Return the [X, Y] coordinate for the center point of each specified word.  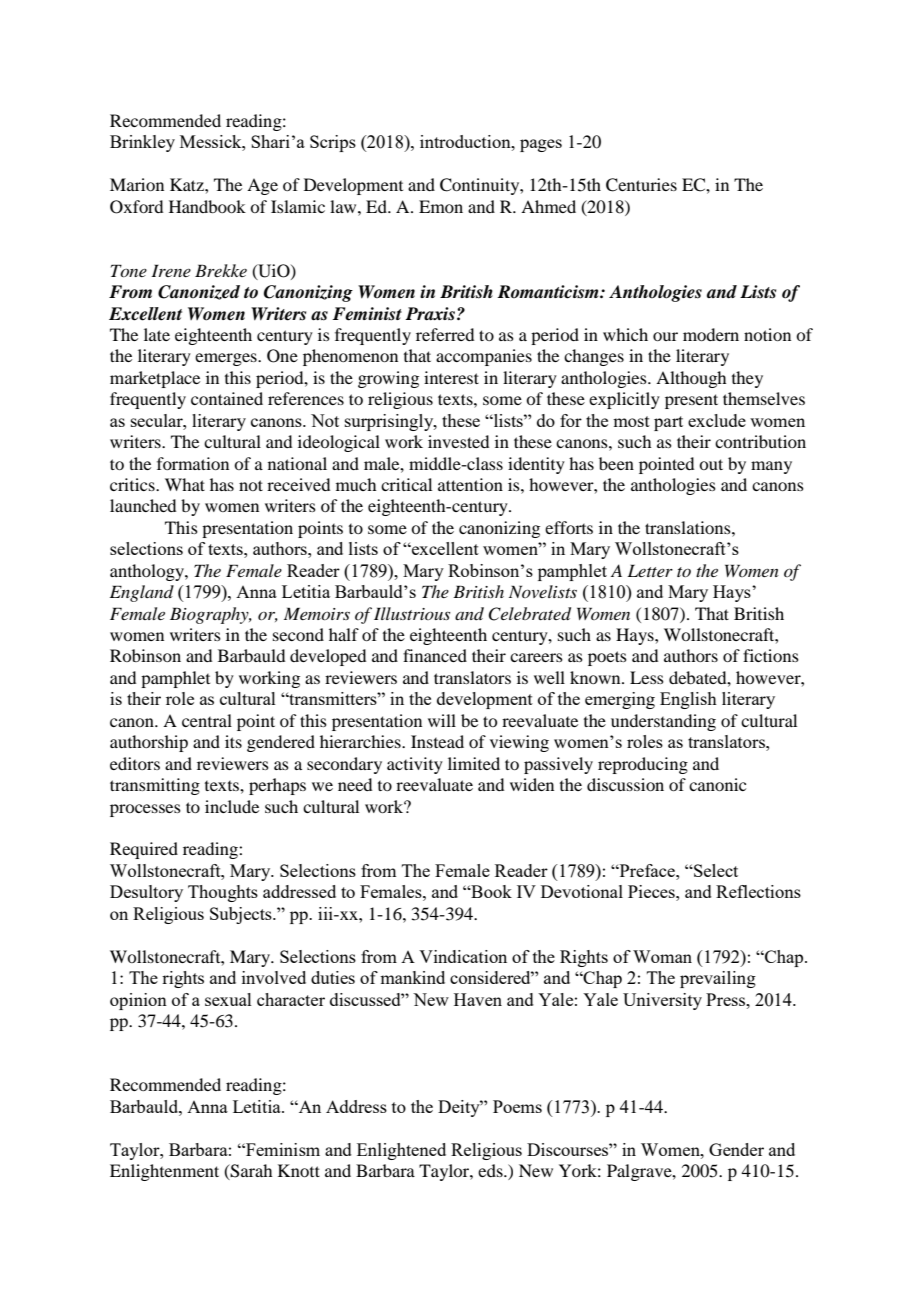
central [207, 720]
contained [227, 398]
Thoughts [223, 893]
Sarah [250, 1172]
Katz [188, 184]
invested [458, 441]
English [688, 700]
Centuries [641, 185]
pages [541, 145]
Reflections [758, 891]
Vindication [463, 956]
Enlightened [401, 1151]
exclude [717, 420]
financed [435, 655]
